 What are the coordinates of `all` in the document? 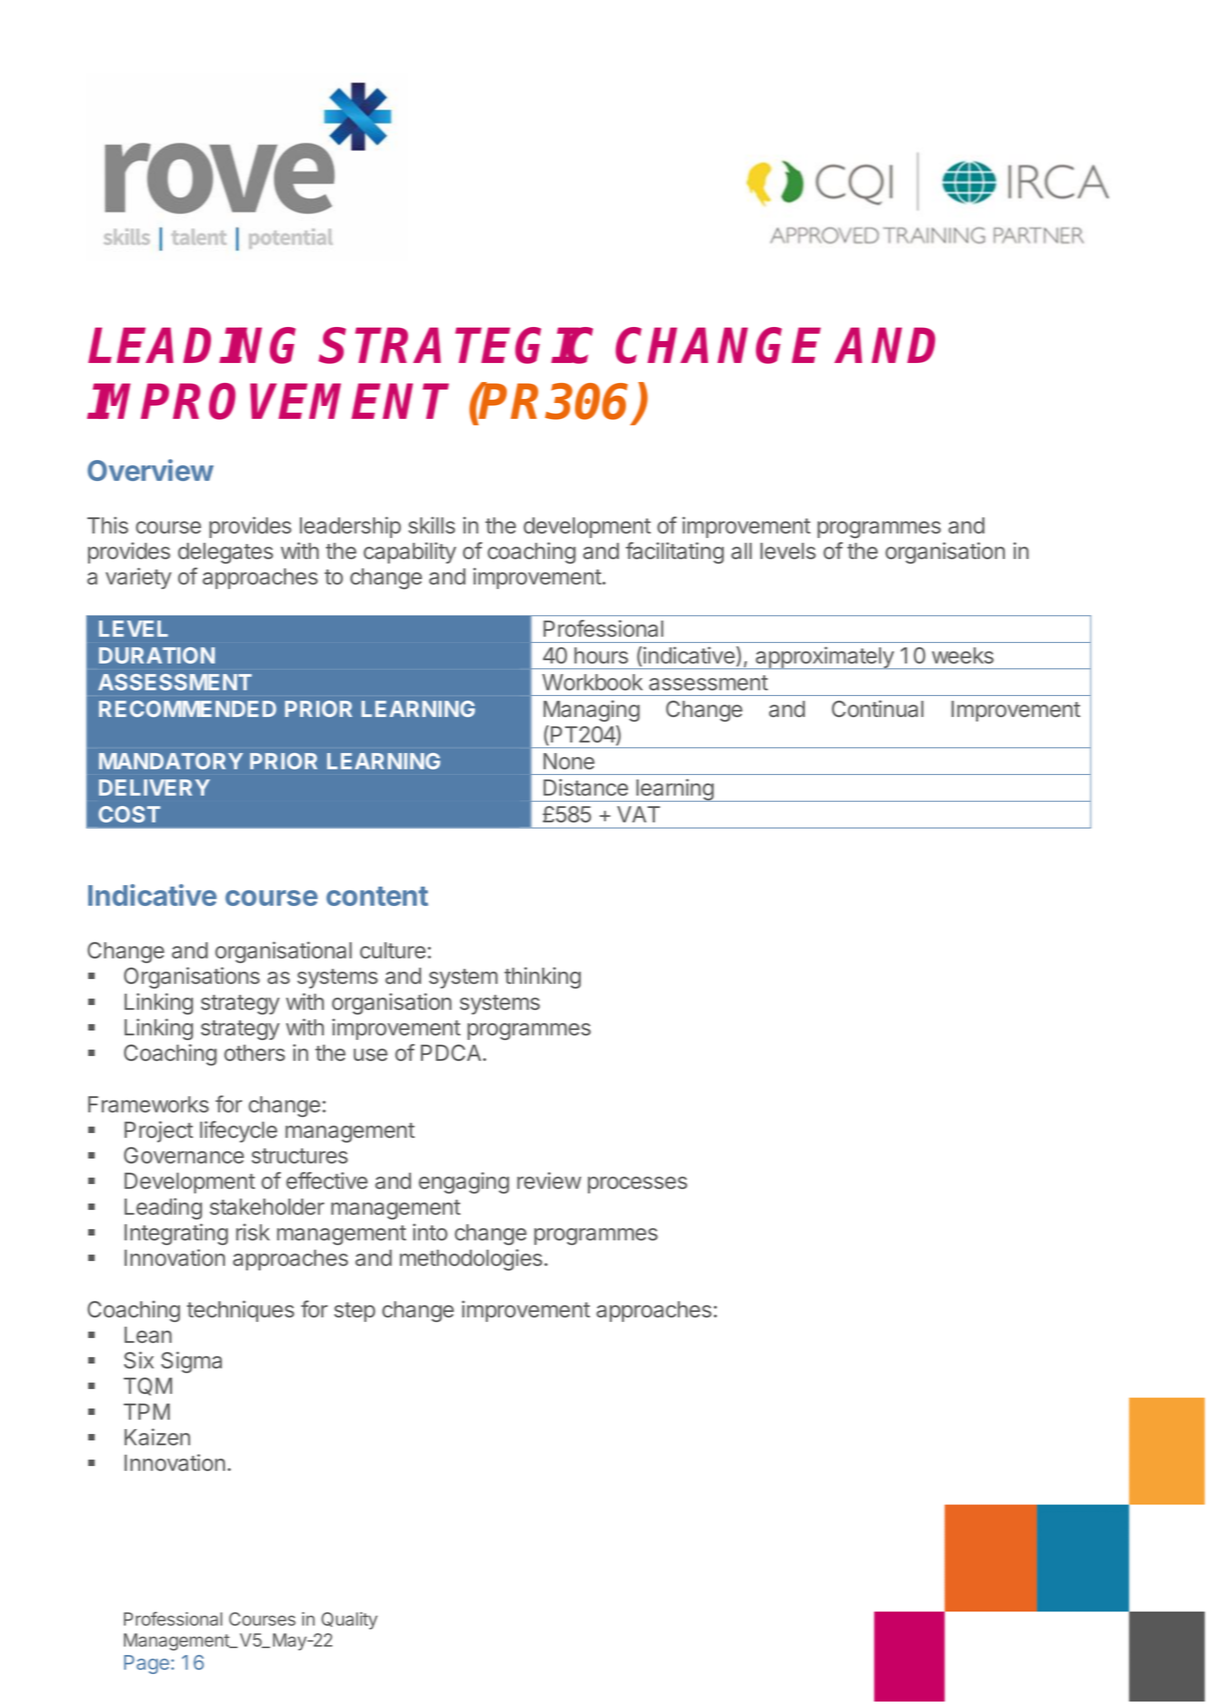 It's located at (741, 551).
